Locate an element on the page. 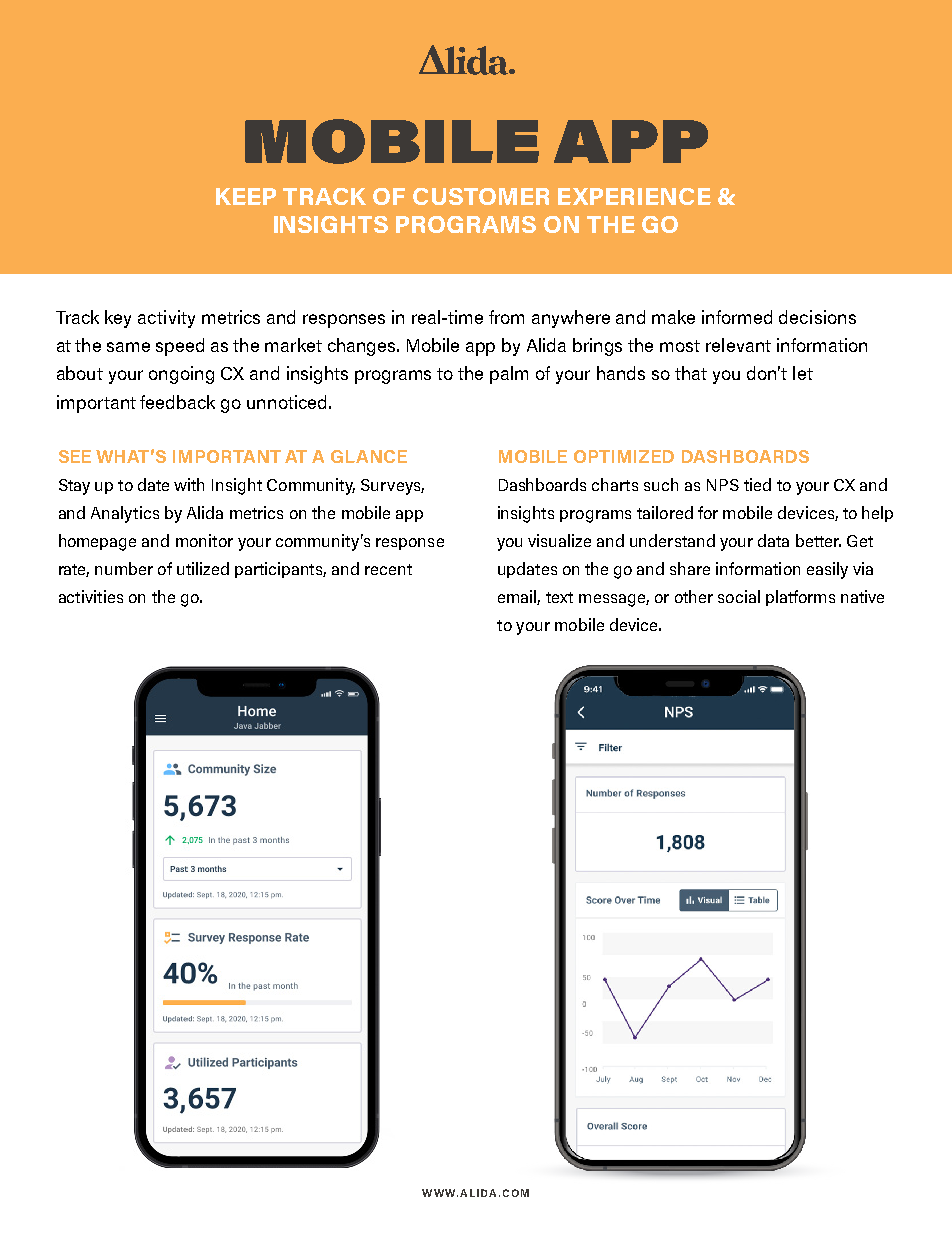 Image resolution: width=952 pixels, height=1233 pixels. utilized is located at coordinates (203, 568).
